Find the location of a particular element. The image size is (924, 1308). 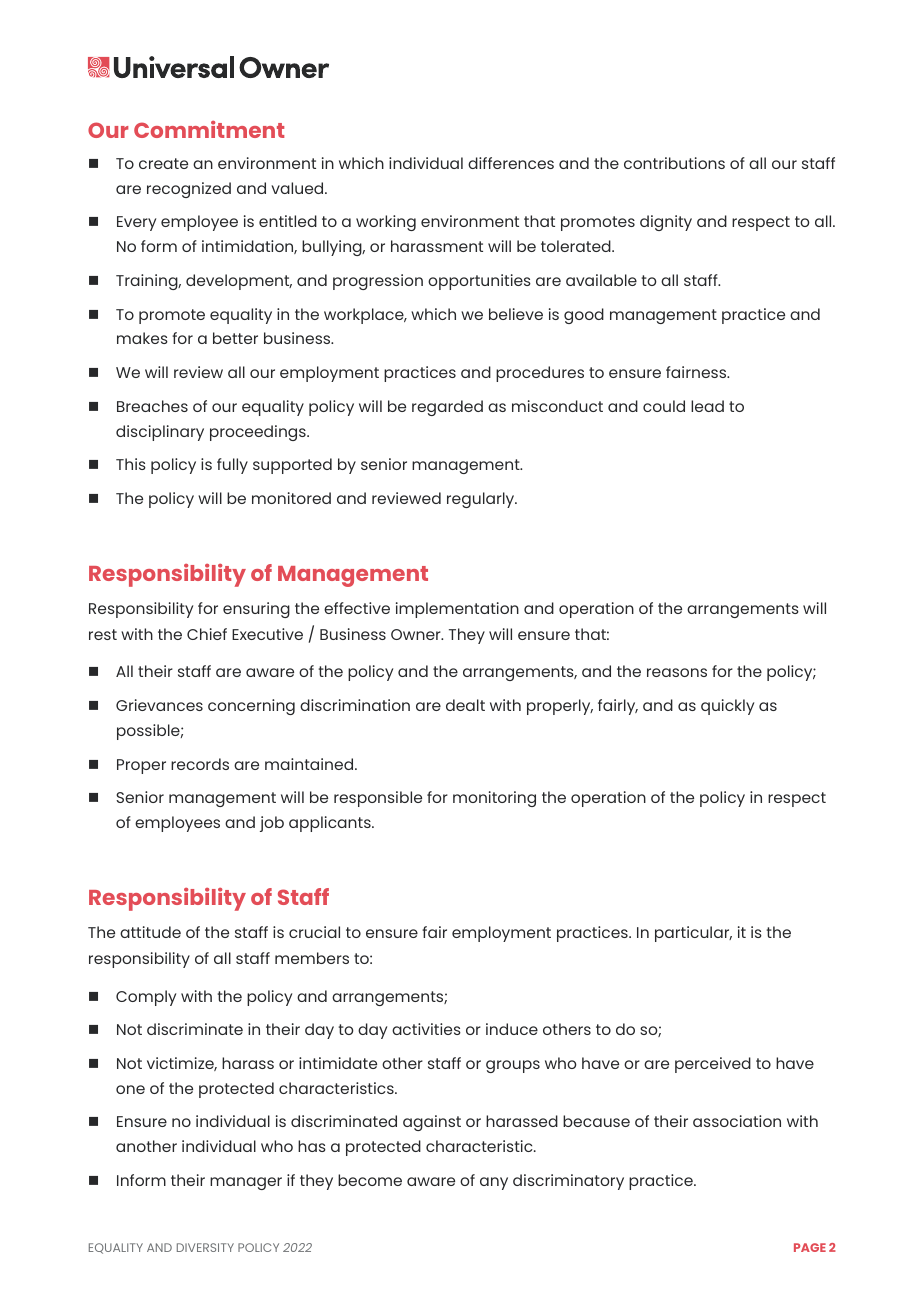

create is located at coordinates (163, 163).
